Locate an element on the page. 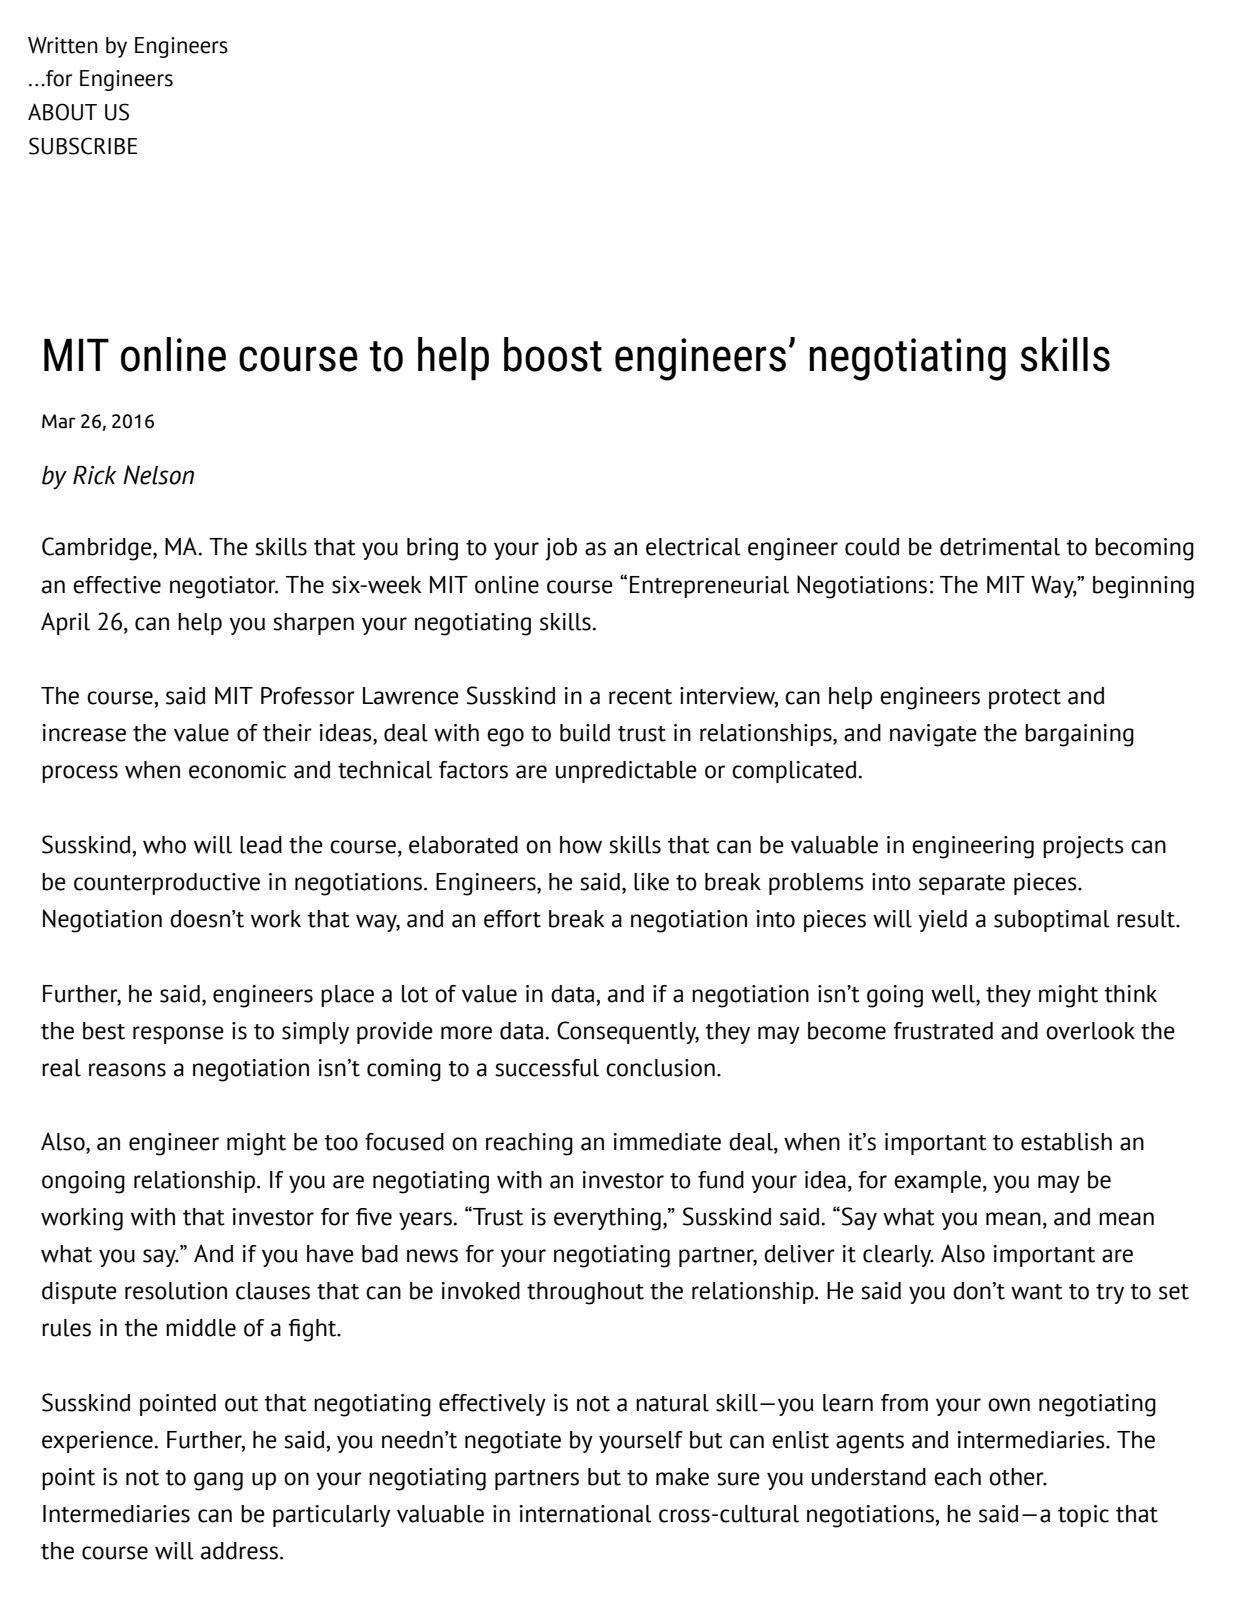  international is located at coordinates (585, 1514).
